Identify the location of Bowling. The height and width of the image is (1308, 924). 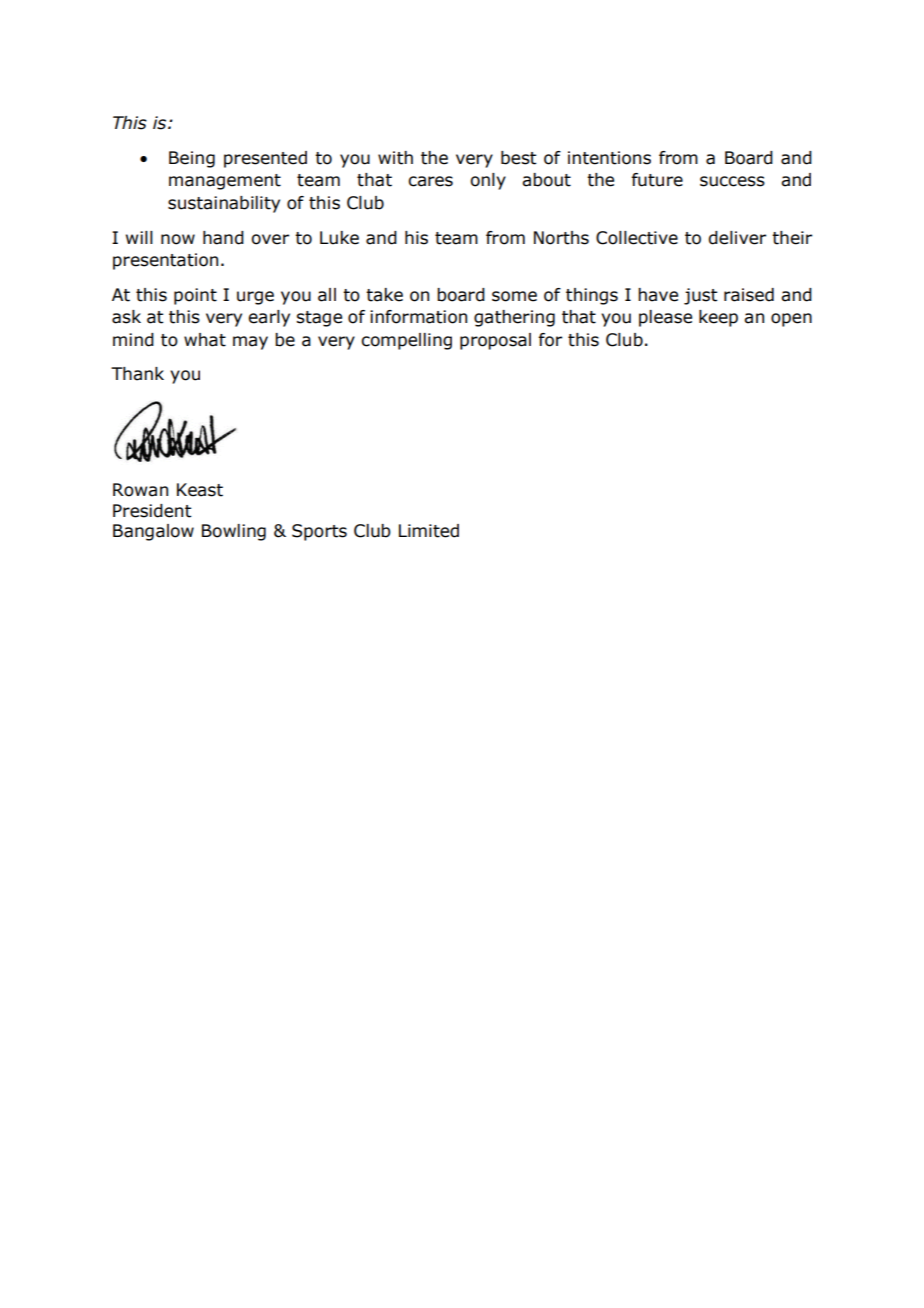
(234, 532).
